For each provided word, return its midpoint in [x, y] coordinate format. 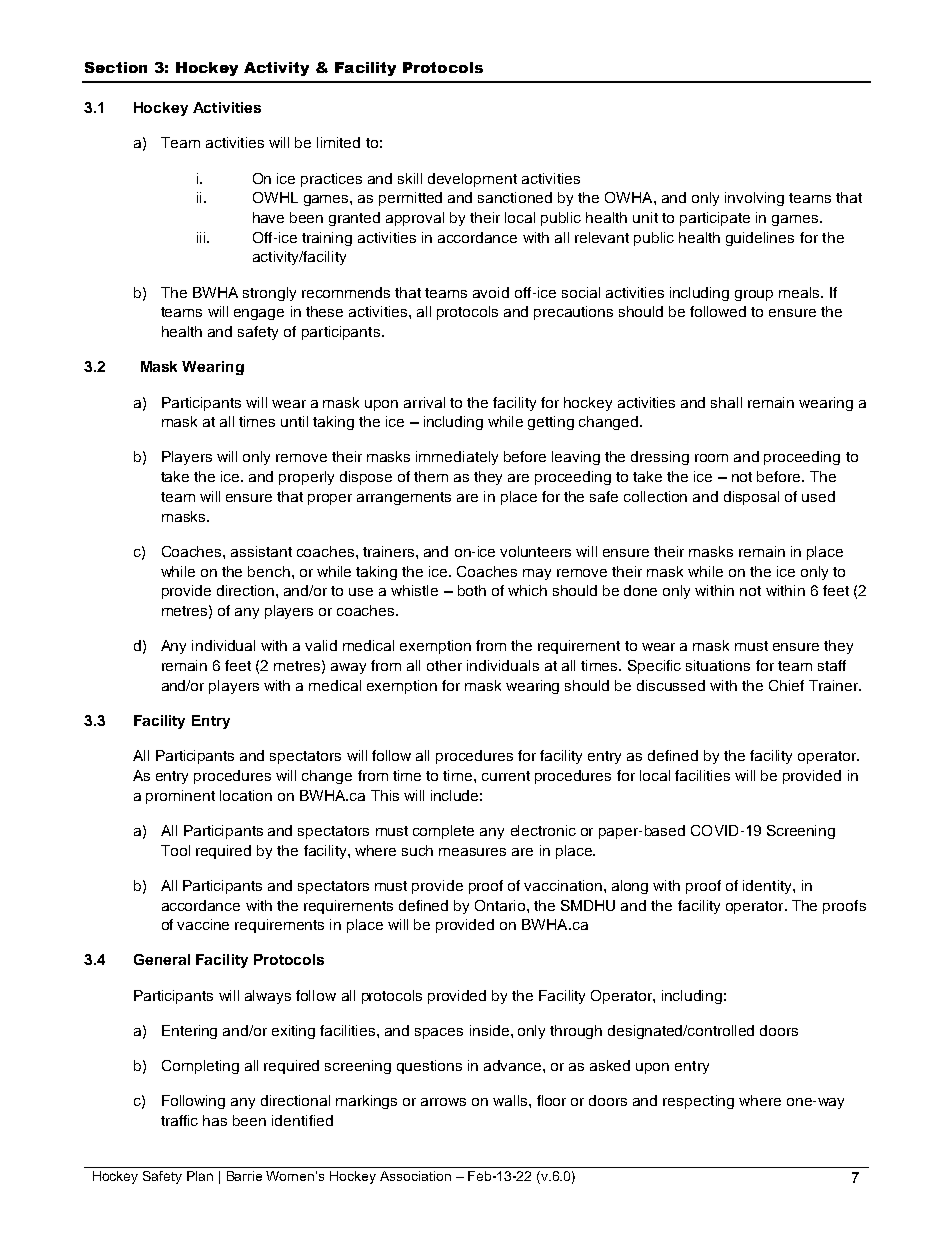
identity [768, 887]
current [506, 776]
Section [116, 67]
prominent [180, 797]
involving [754, 199]
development [472, 180]
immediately [457, 458]
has [215, 1120]
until [294, 421]
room [711, 458]
